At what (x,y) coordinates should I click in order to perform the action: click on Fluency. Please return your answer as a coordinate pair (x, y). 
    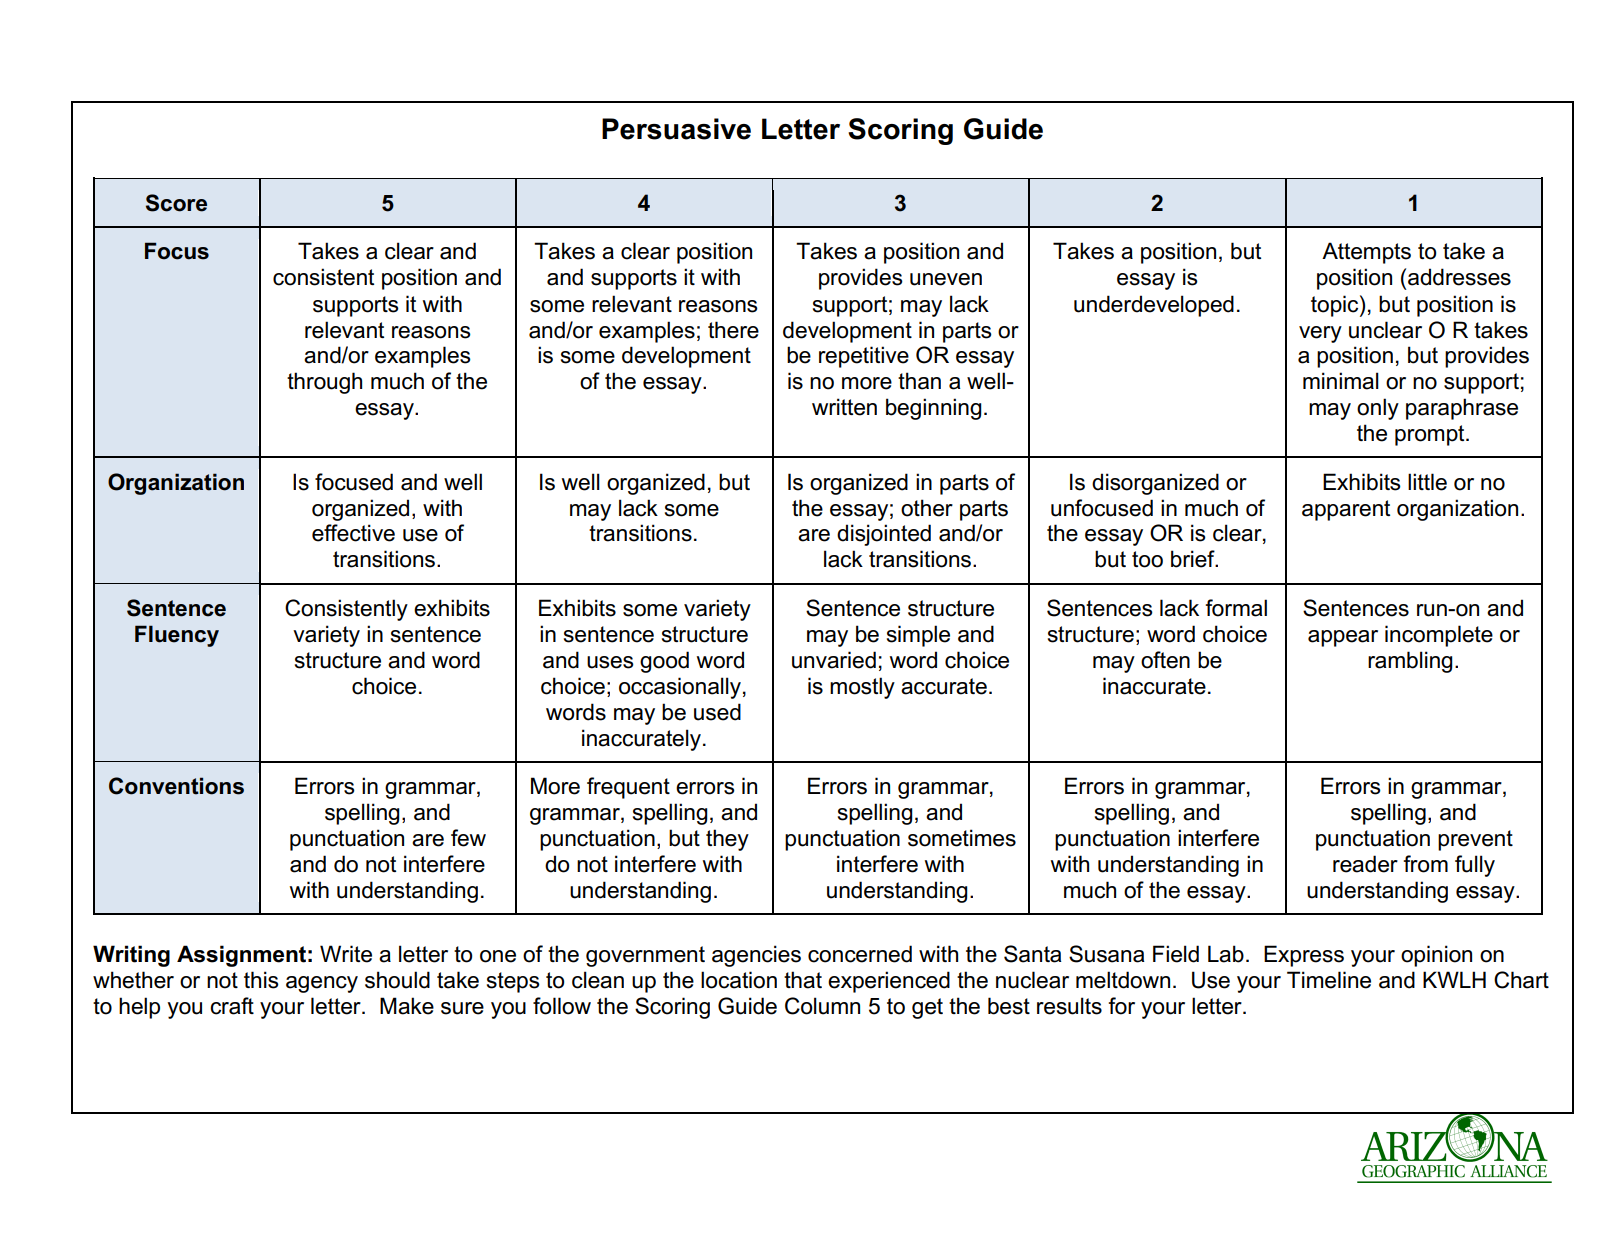
    Looking at the image, I should click on (177, 636).
